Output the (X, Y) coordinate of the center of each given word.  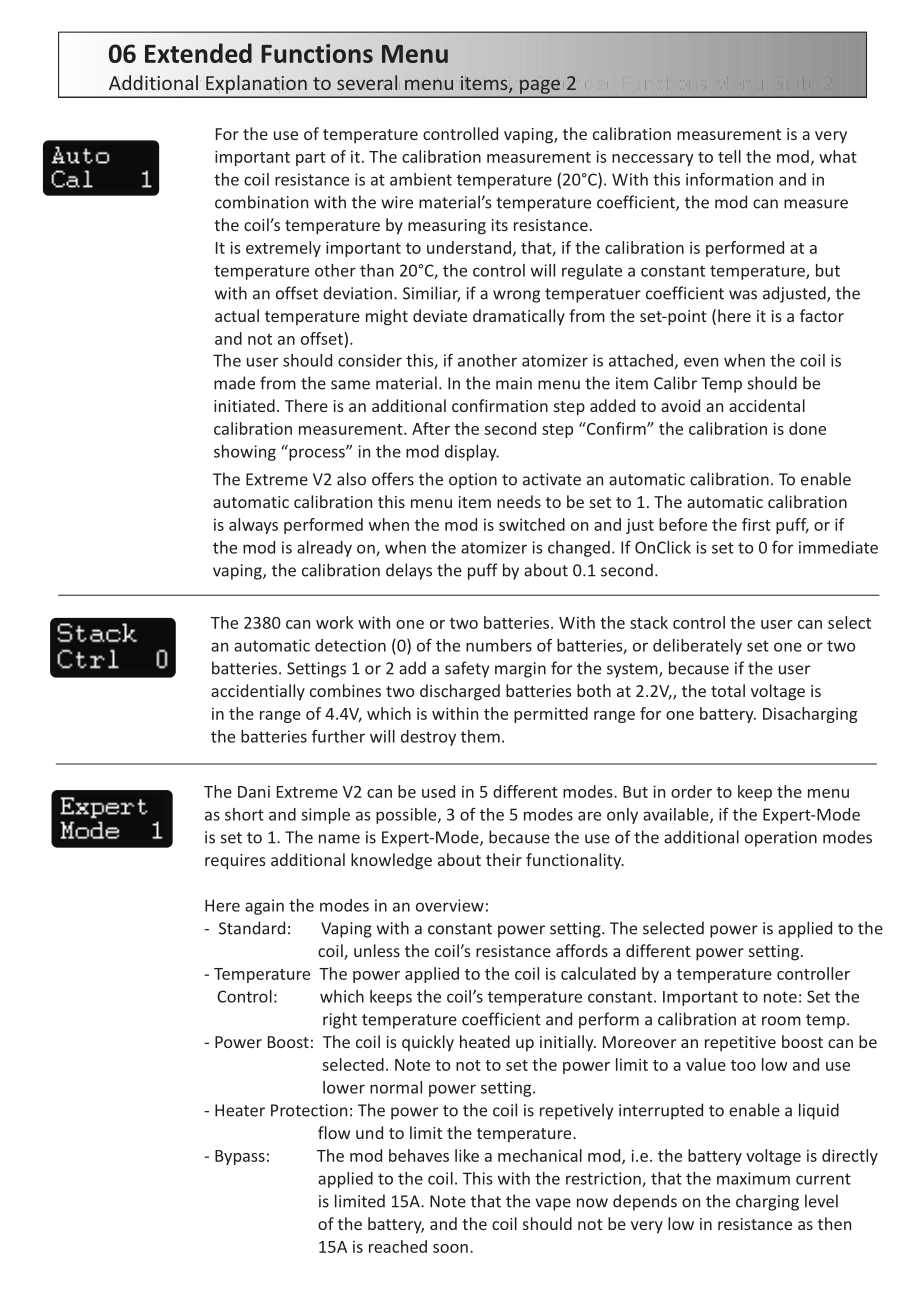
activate (552, 479)
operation (781, 839)
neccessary (653, 160)
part (311, 159)
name (339, 839)
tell (729, 156)
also (351, 479)
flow (334, 1132)
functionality (575, 861)
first (756, 524)
